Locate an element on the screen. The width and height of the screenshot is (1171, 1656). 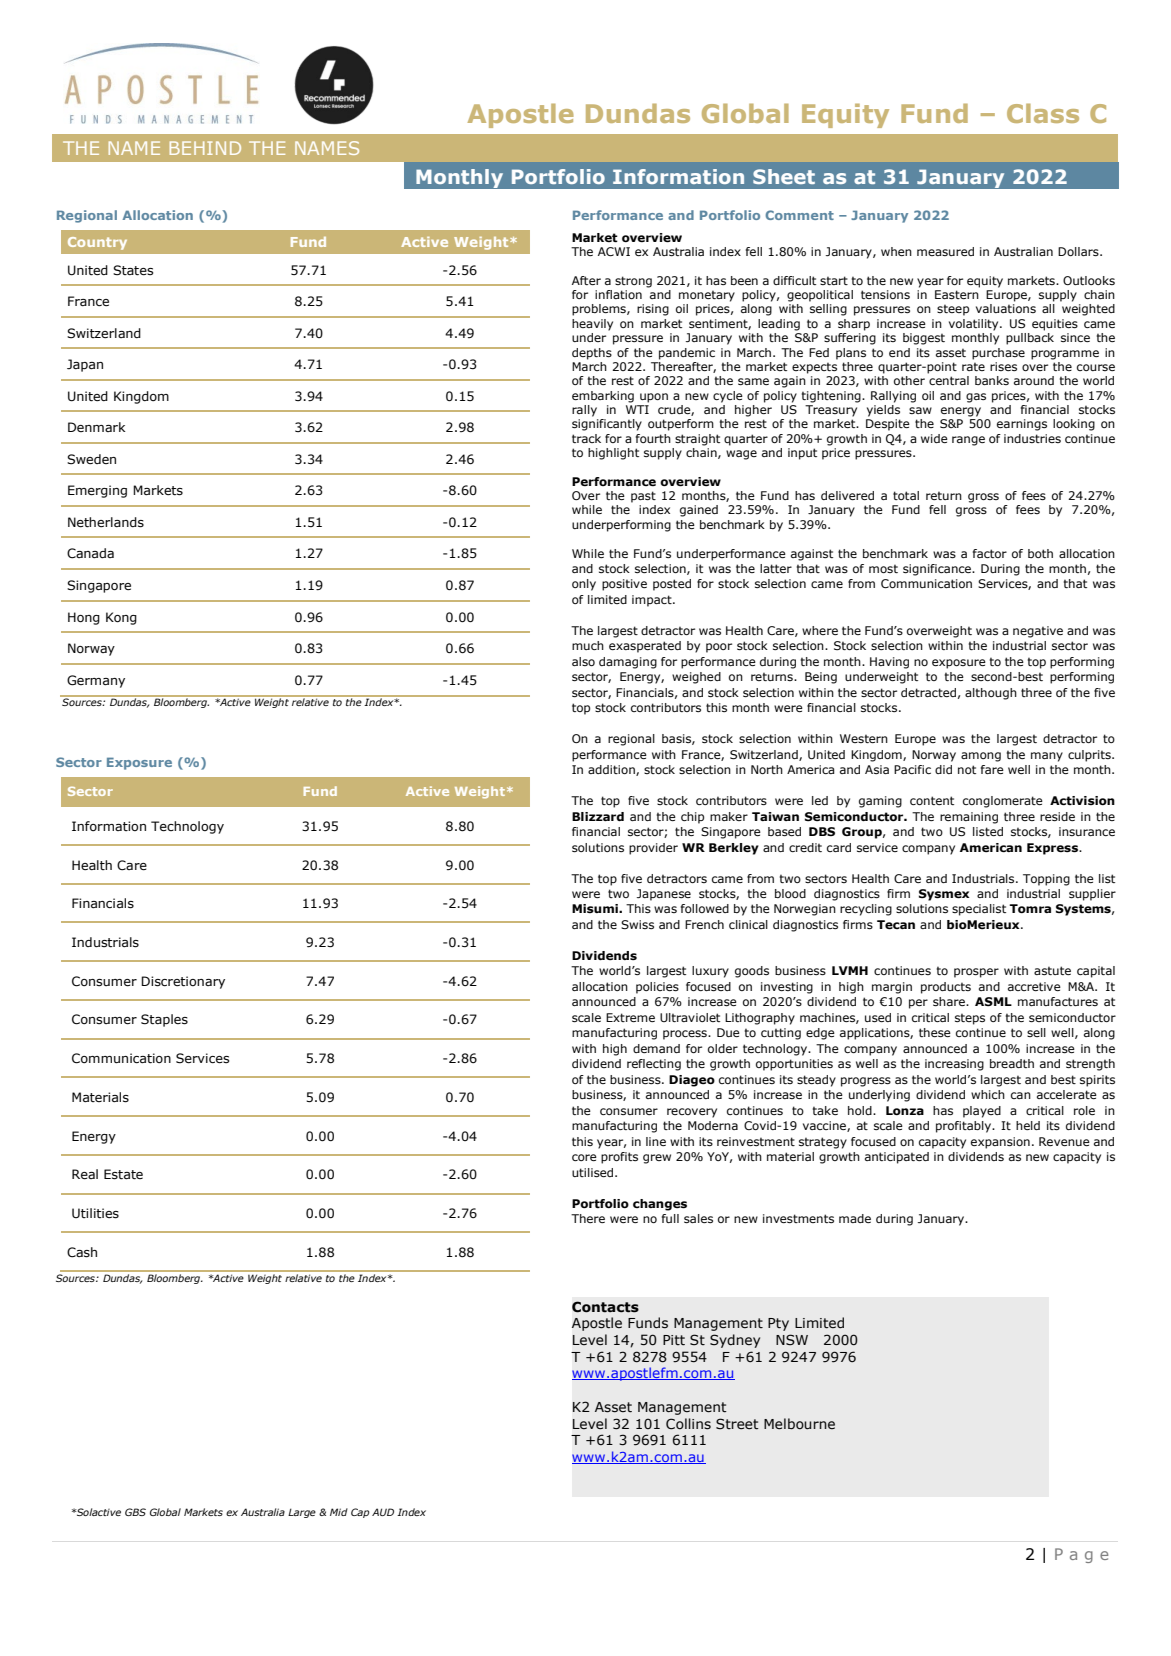
reflecting is located at coordinates (654, 1065).
